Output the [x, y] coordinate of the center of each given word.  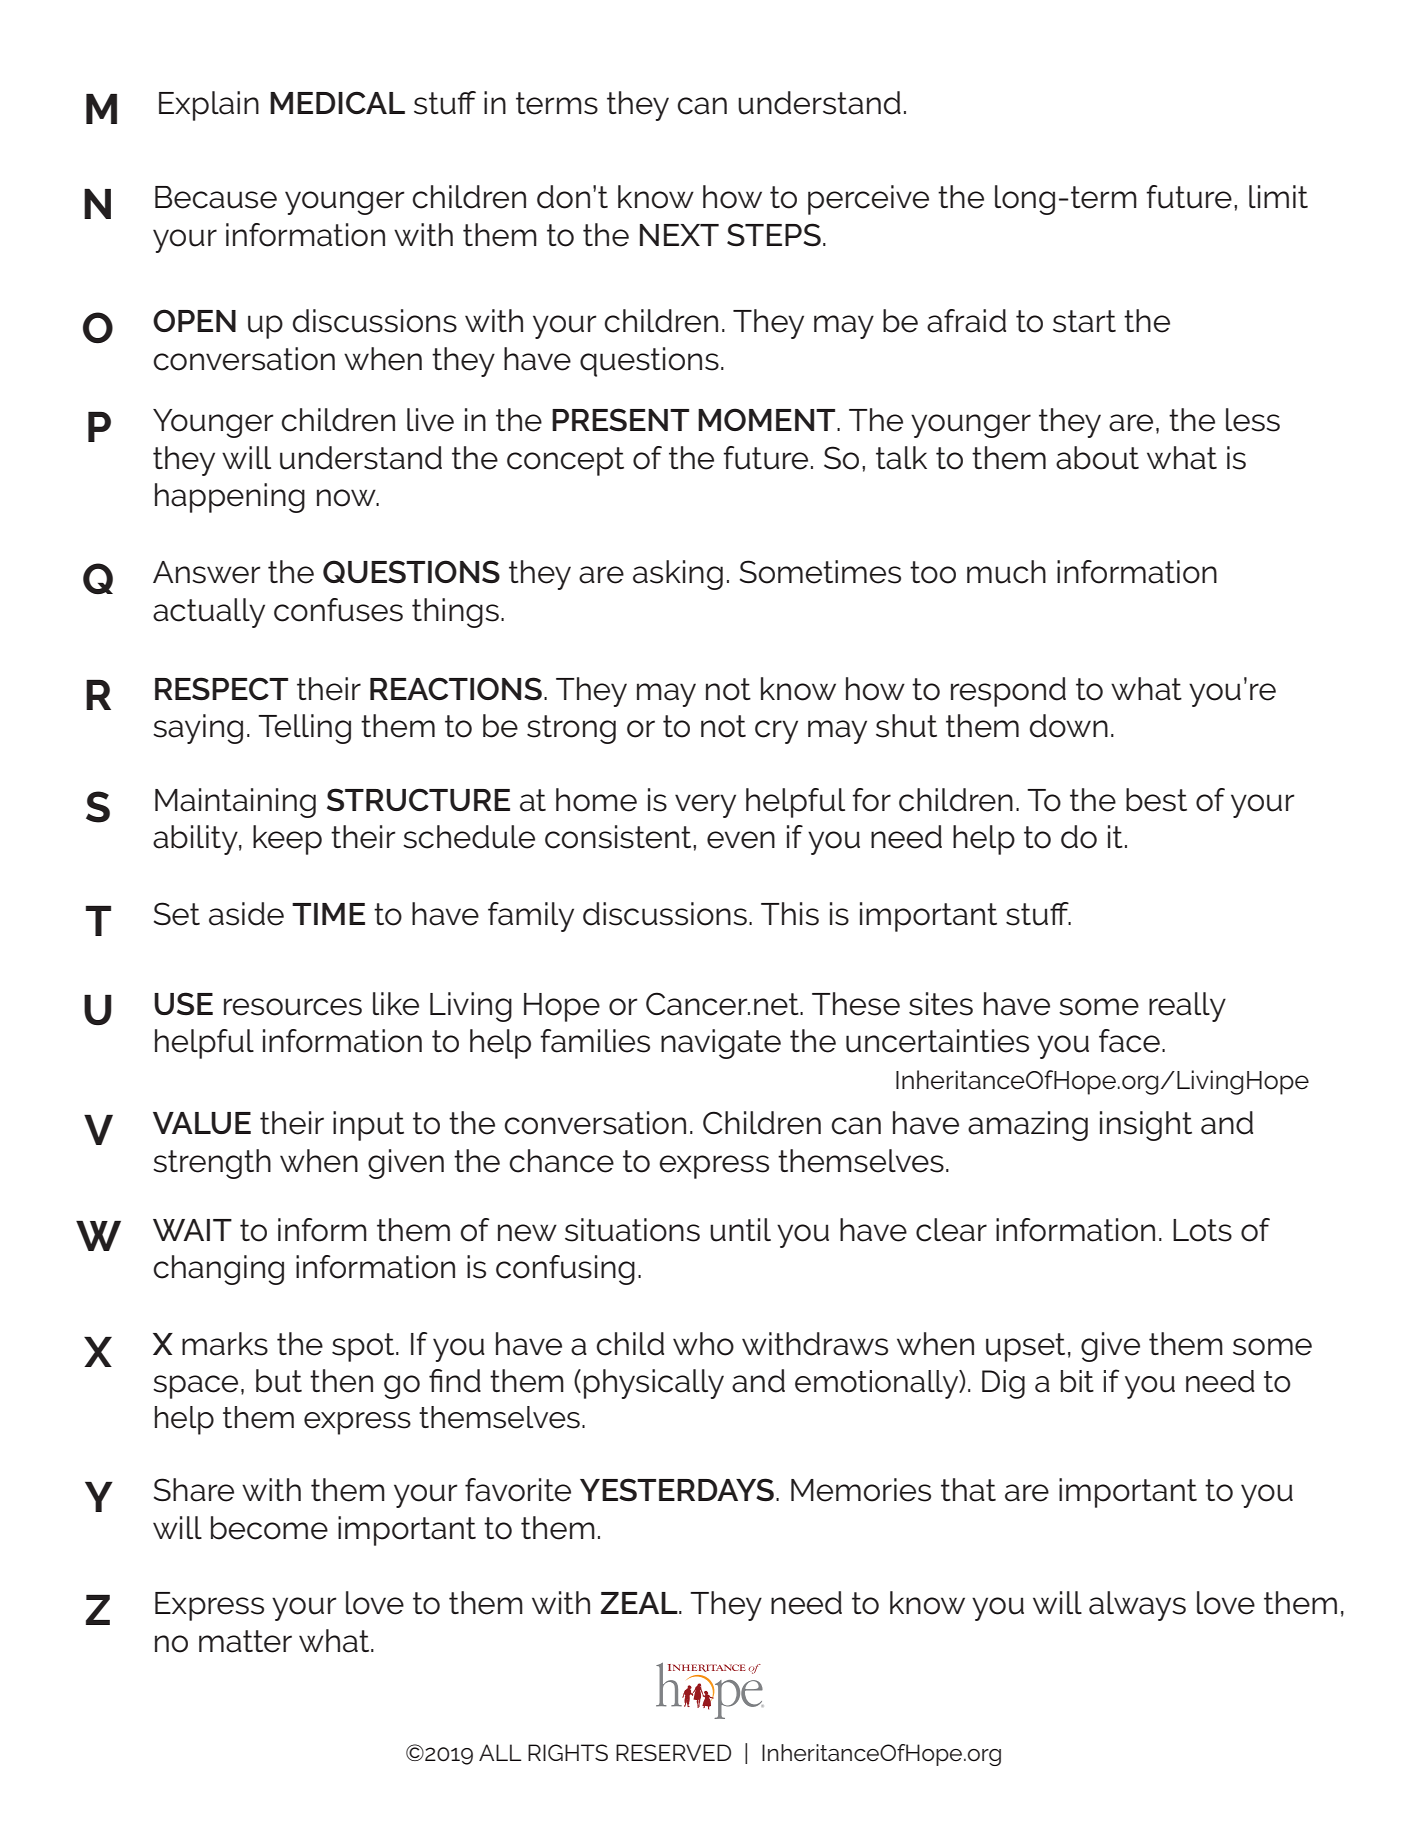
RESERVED [673, 1752]
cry [776, 732]
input [368, 1126]
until [740, 1230]
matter [245, 1641]
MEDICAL [337, 102]
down [1069, 726]
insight [1146, 1126]
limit [1278, 196]
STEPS [774, 235]
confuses [338, 610]
